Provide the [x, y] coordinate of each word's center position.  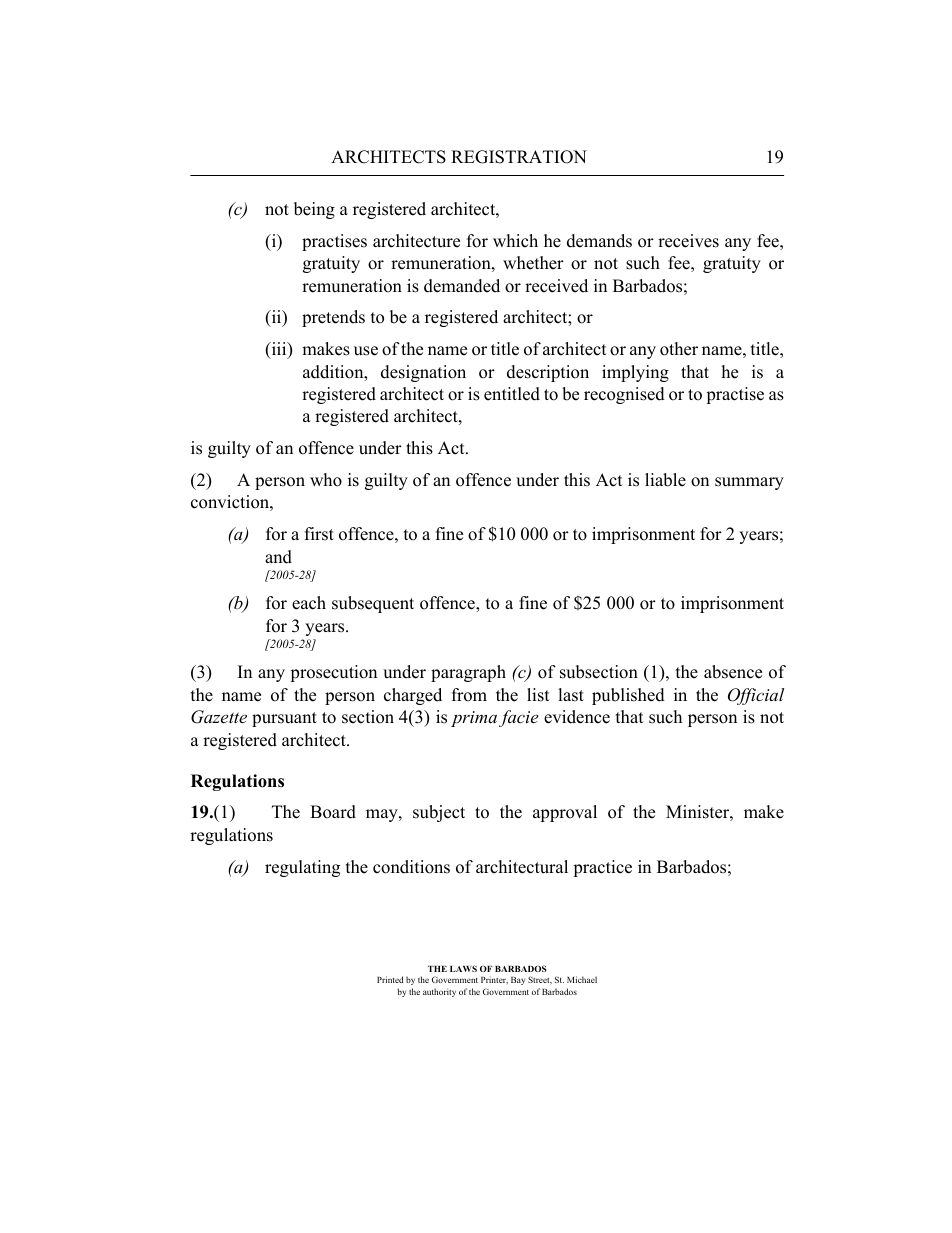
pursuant [284, 719]
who [326, 480]
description [548, 373]
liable [665, 480]
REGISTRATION [519, 157]
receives [688, 241]
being [314, 210]
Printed [390, 979]
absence [733, 672]
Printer [494, 980]
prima [474, 719]
